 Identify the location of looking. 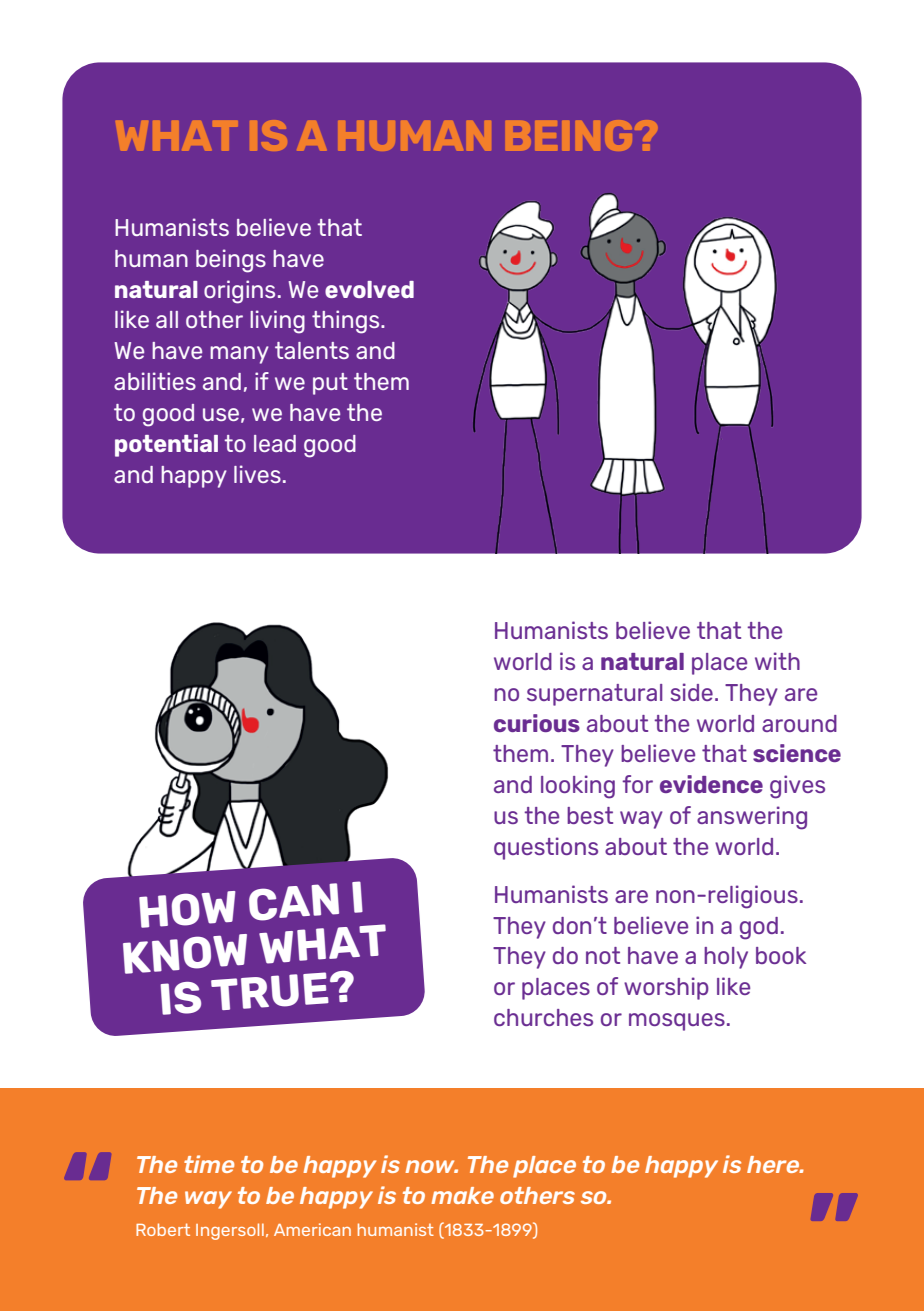
(578, 787).
